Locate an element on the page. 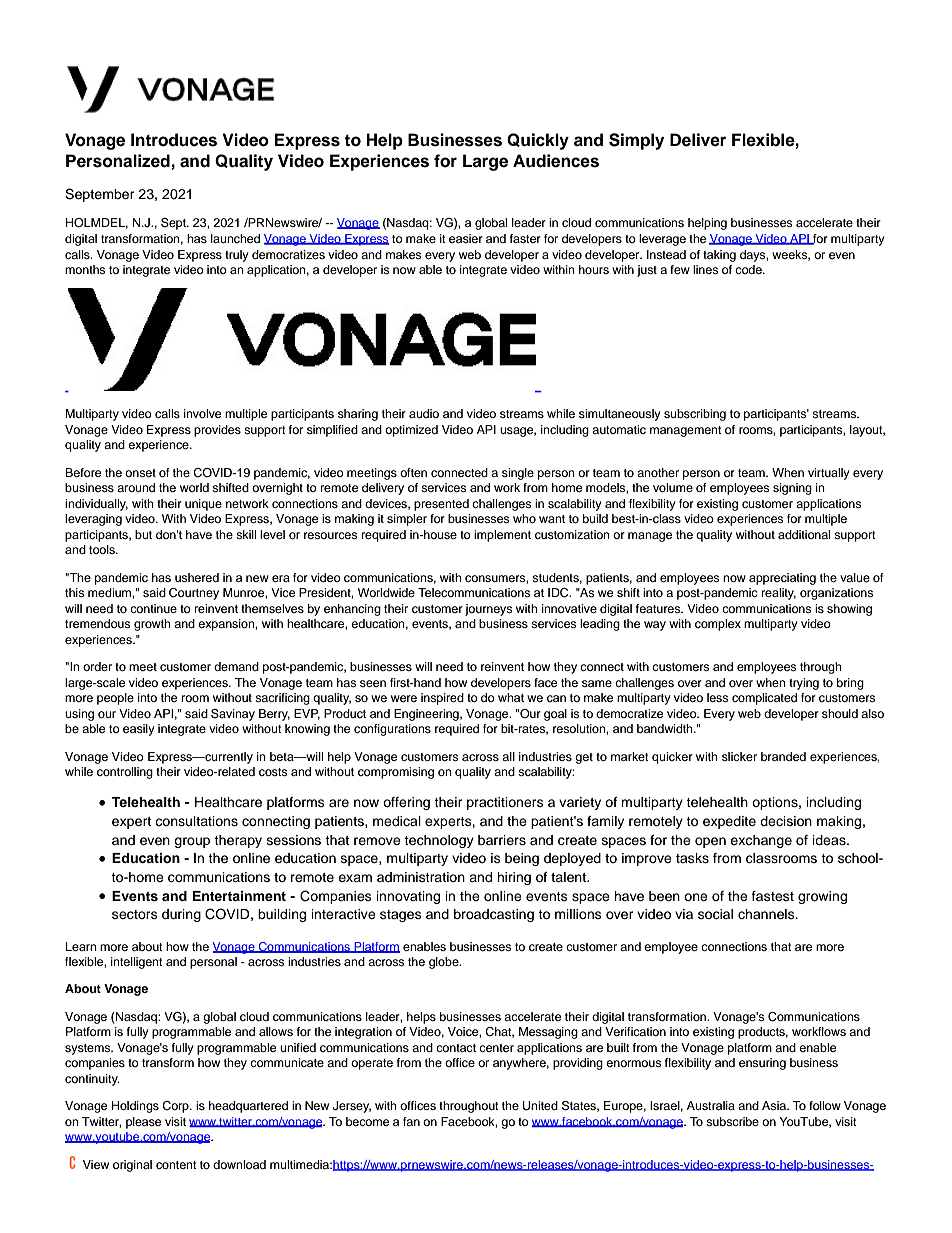 This image has width=952, height=1233. launched is located at coordinates (235, 238).
